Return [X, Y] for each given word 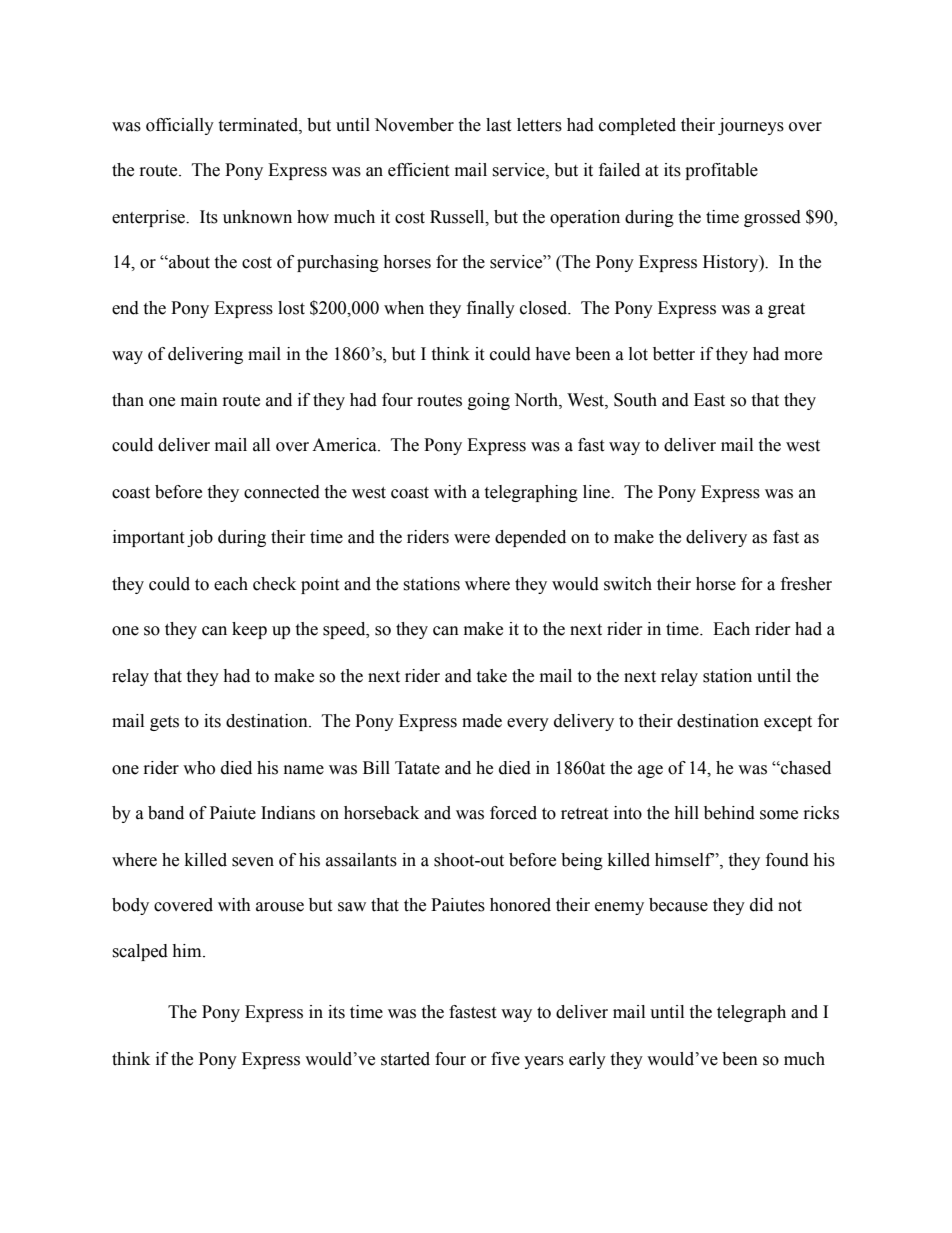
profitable [721, 171]
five [505, 1059]
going [489, 401]
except [788, 723]
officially [180, 126]
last [498, 125]
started [405, 1059]
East [709, 400]
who [199, 768]
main [199, 400]
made [482, 721]
